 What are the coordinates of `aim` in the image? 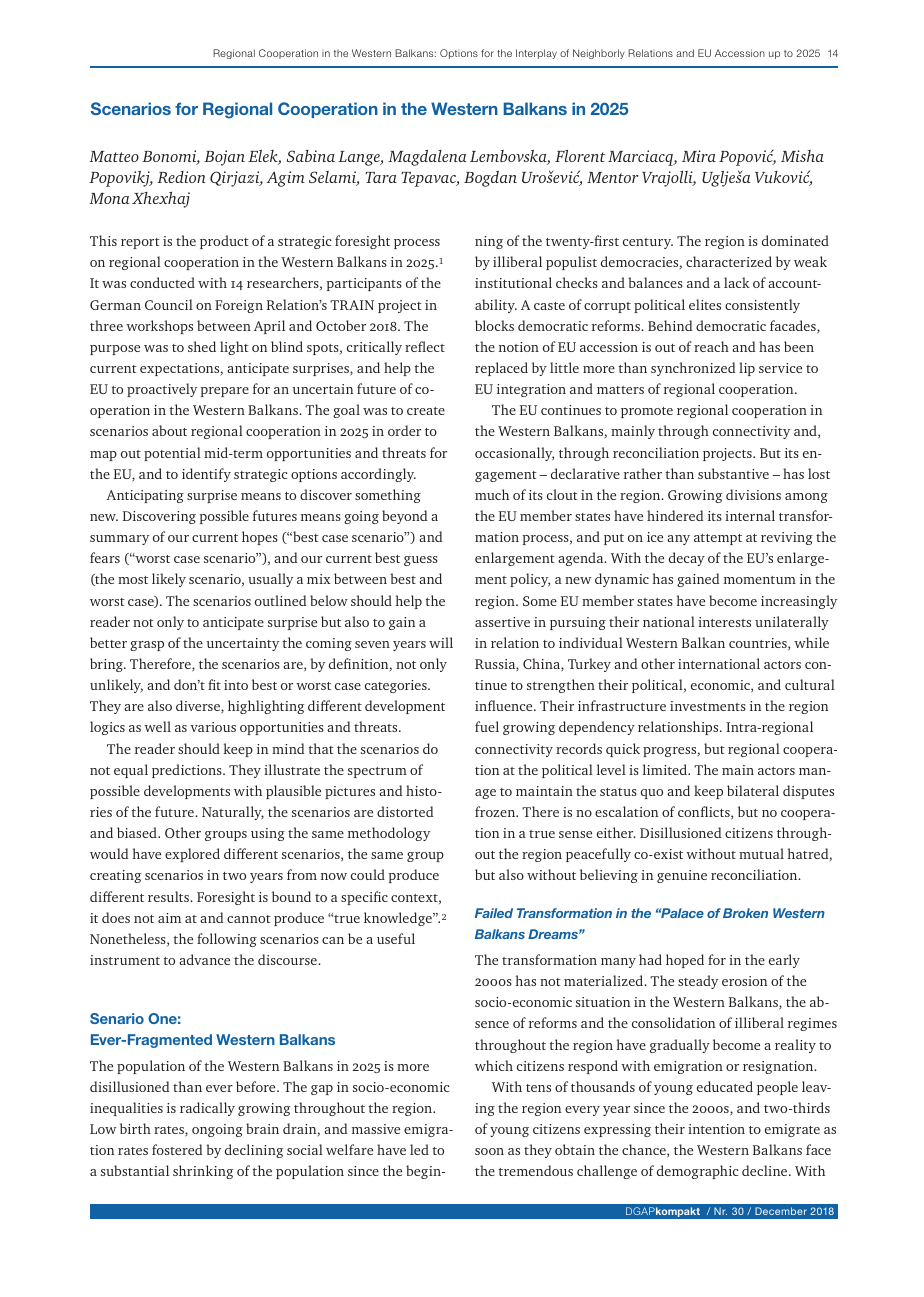 It's located at (169, 918).
